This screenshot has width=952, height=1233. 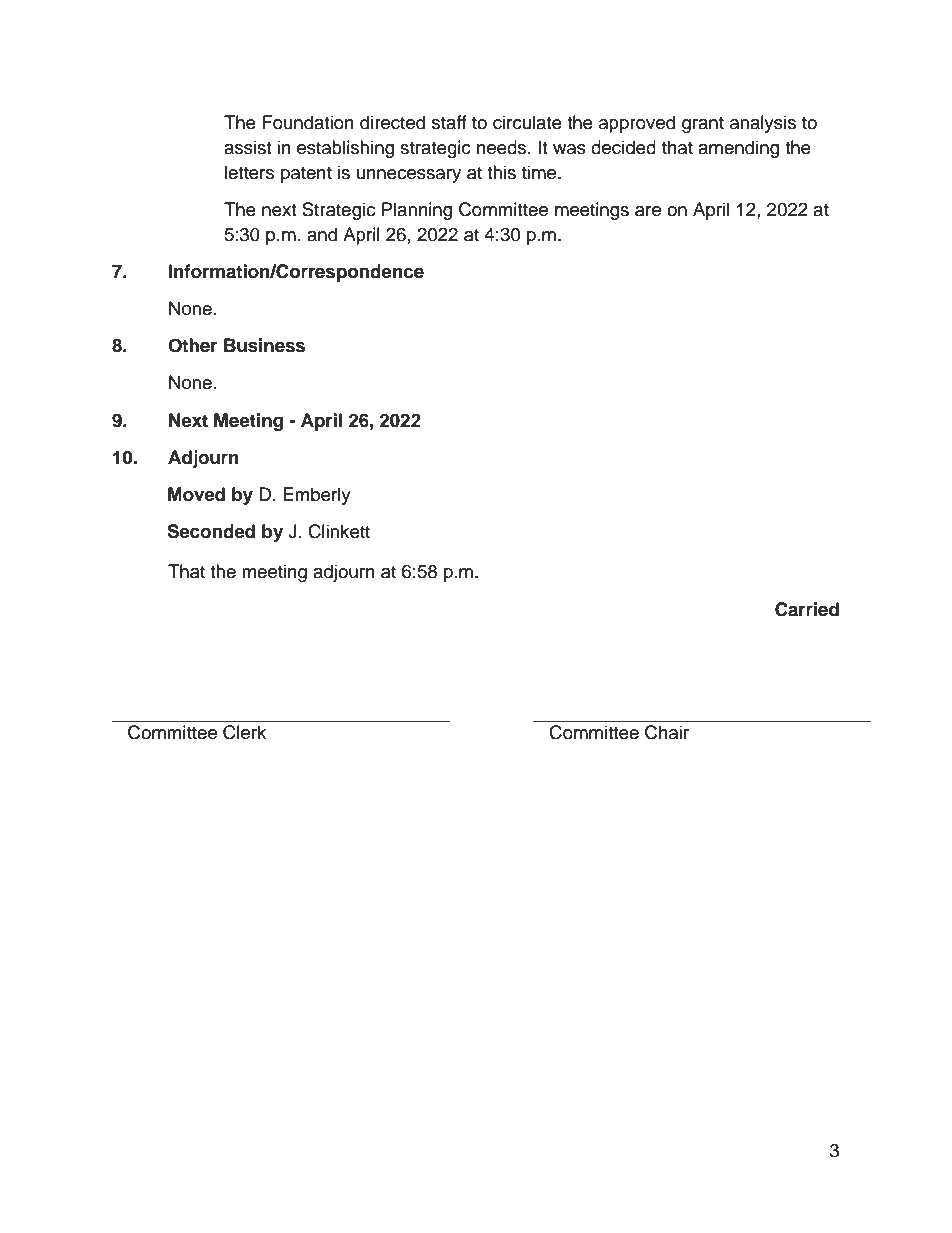 What do you see at coordinates (196, 494) in the screenshot?
I see `Moved` at bounding box center [196, 494].
